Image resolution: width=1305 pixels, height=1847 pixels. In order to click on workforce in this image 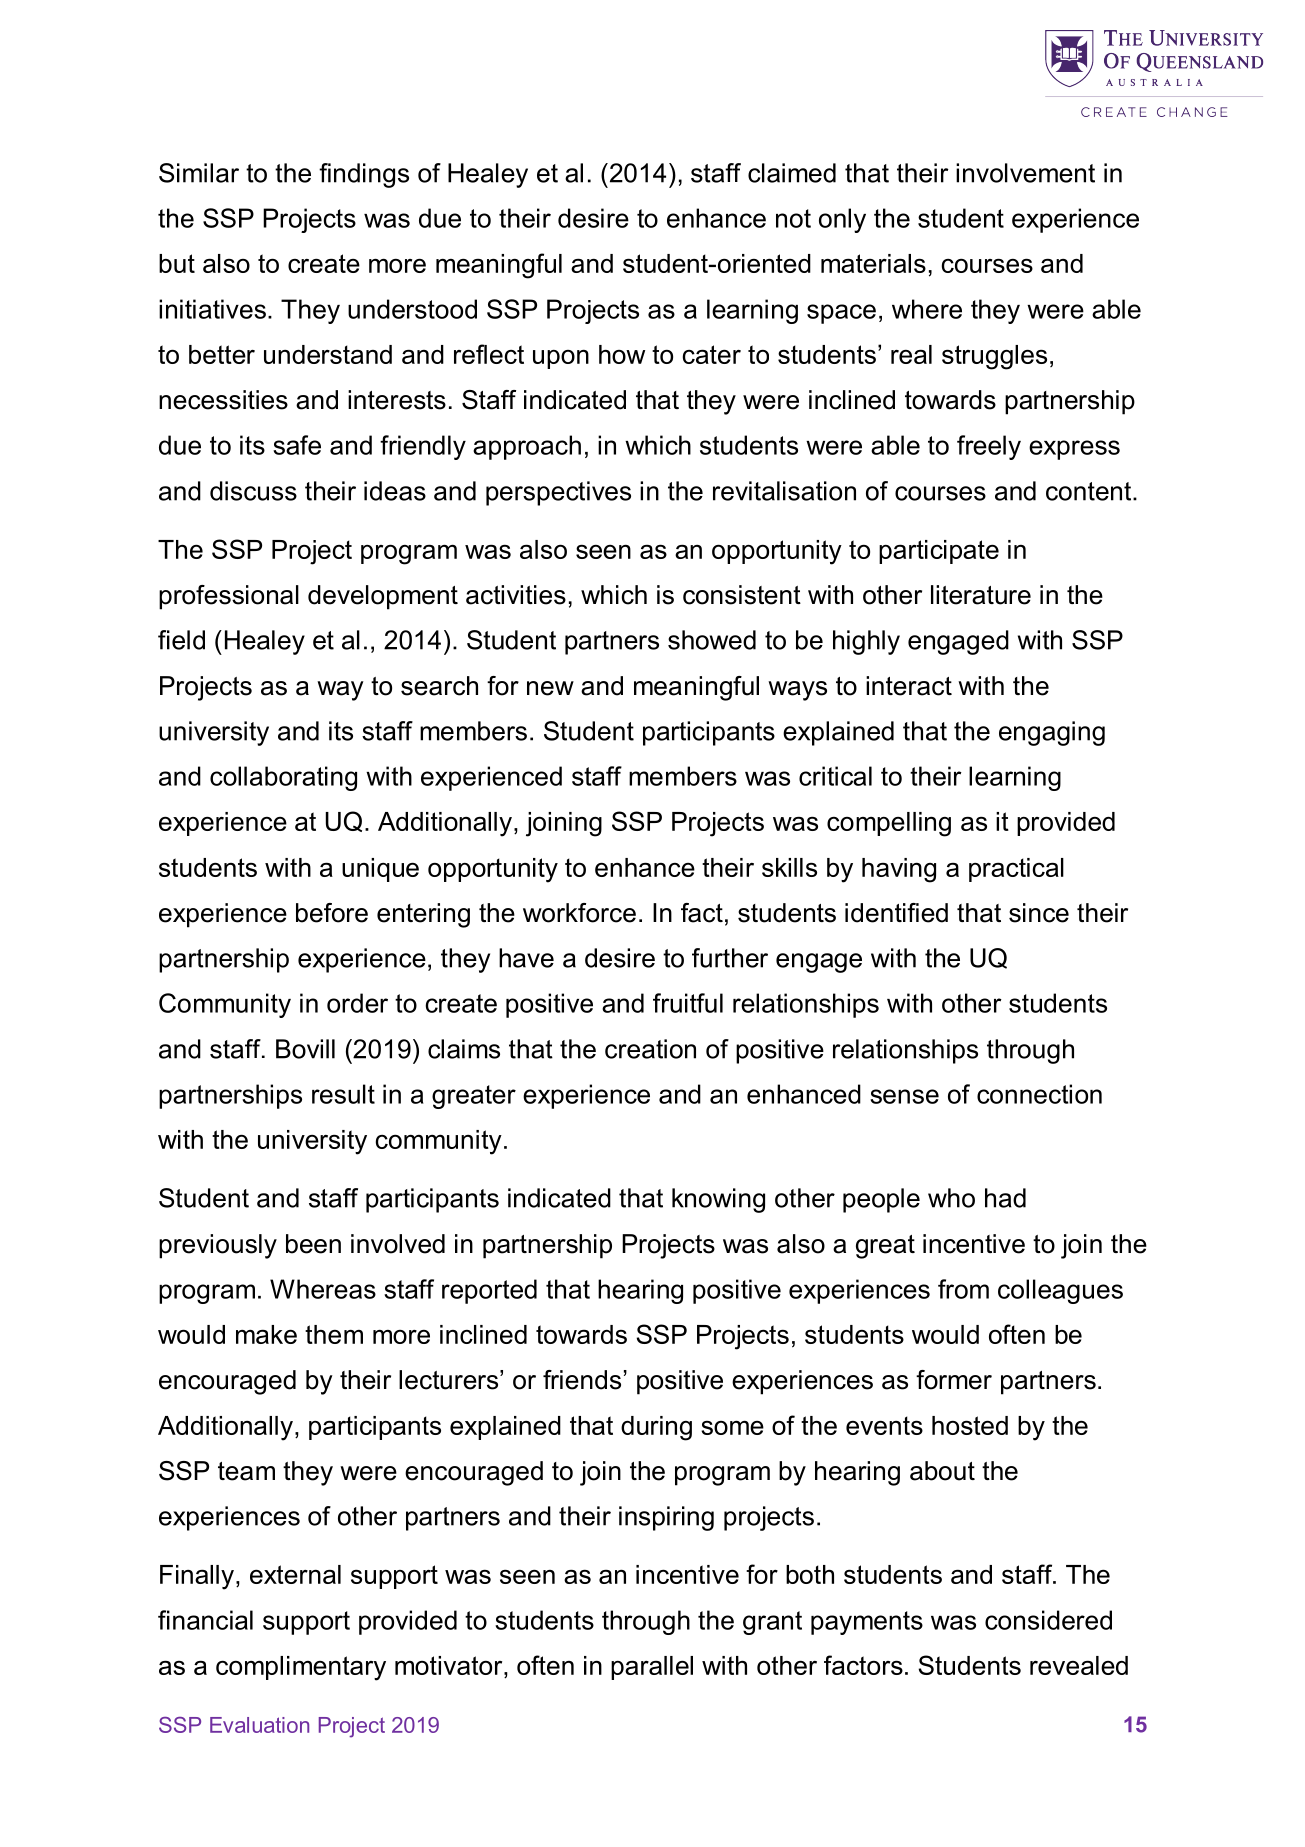, I will do `click(579, 913)`.
